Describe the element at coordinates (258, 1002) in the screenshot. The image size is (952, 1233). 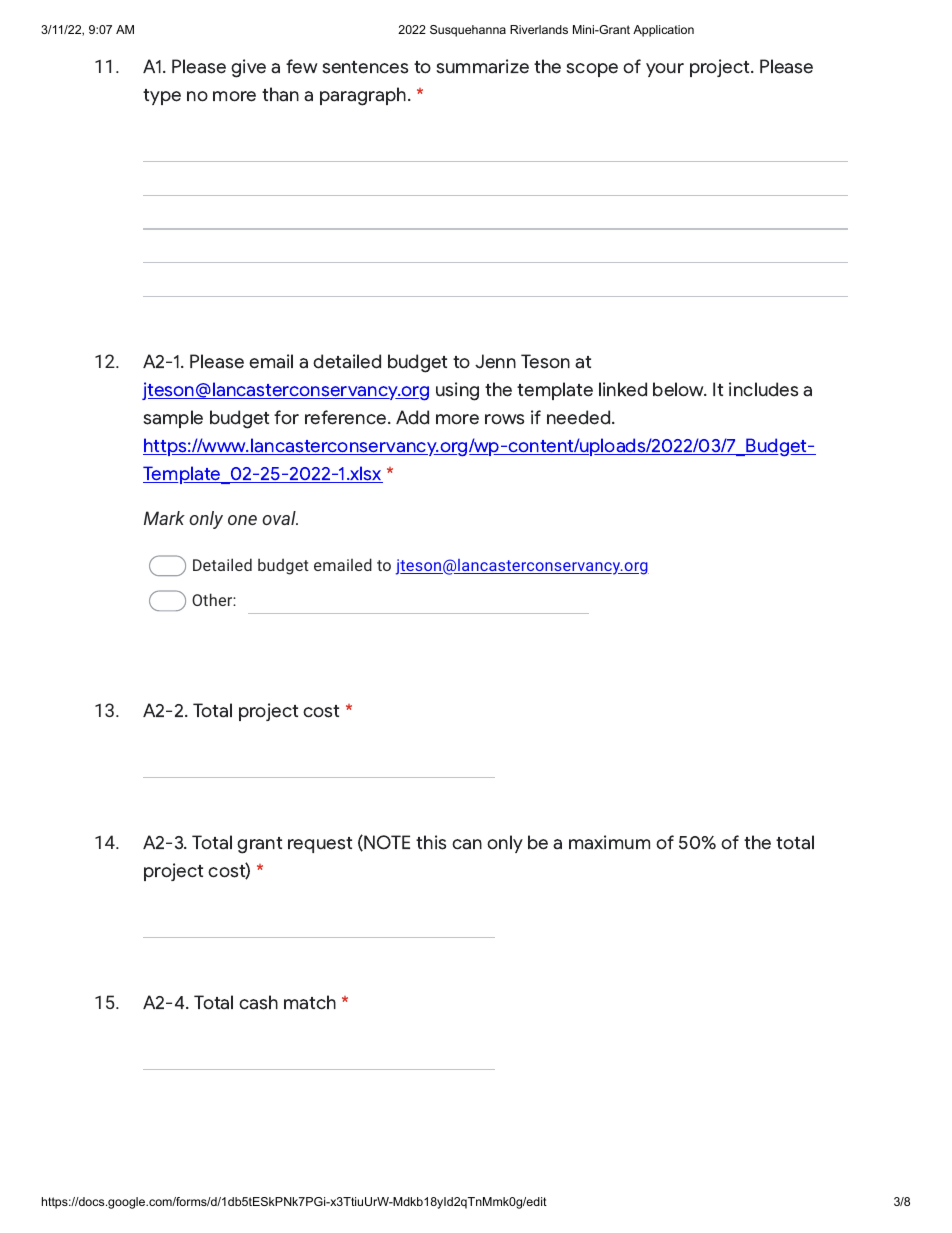
I see `cash` at that location.
